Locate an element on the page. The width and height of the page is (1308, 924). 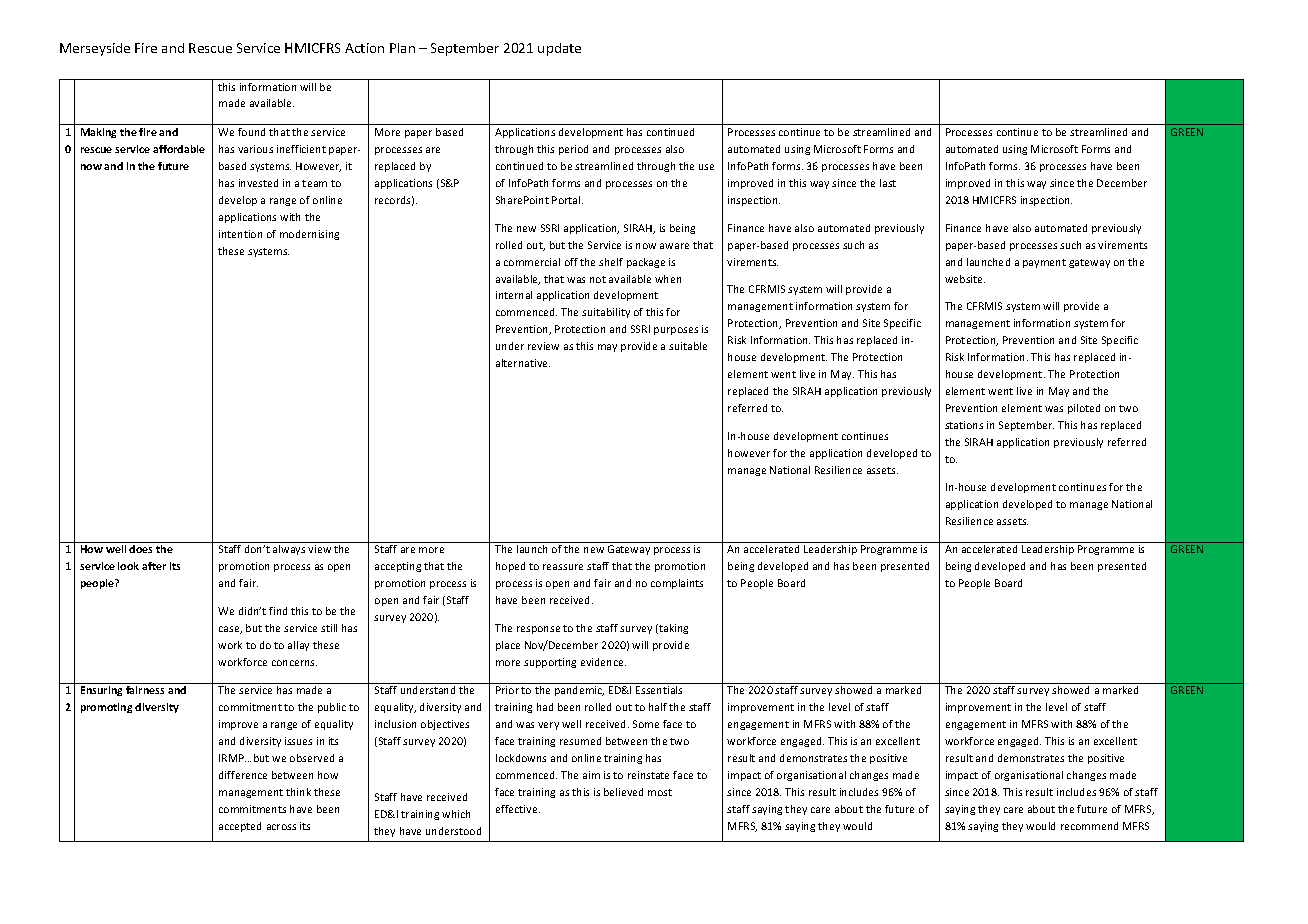
response is located at coordinates (538, 630).
